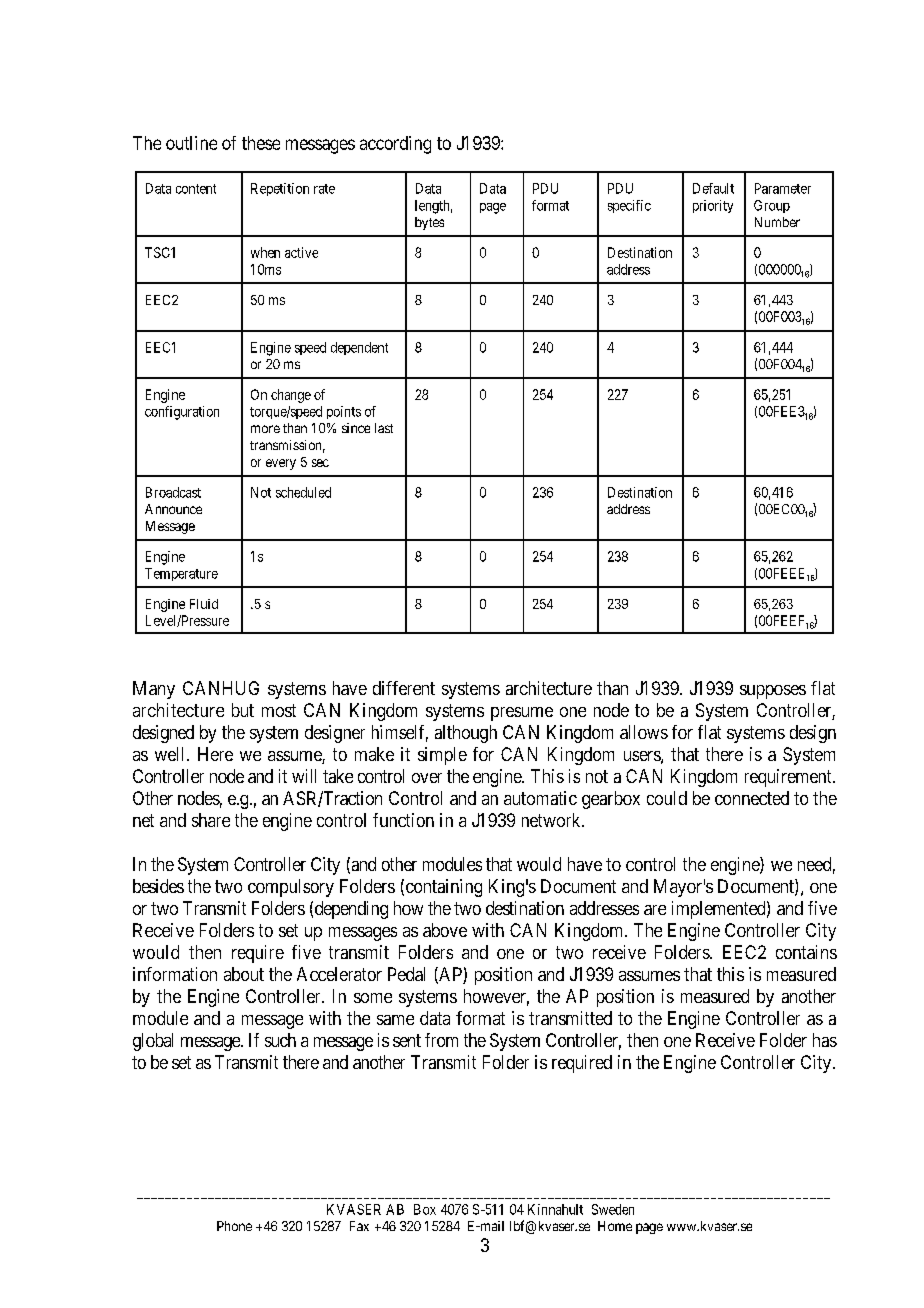 This image has height=1308, width=924. I want to click on bytes, so click(429, 223).
